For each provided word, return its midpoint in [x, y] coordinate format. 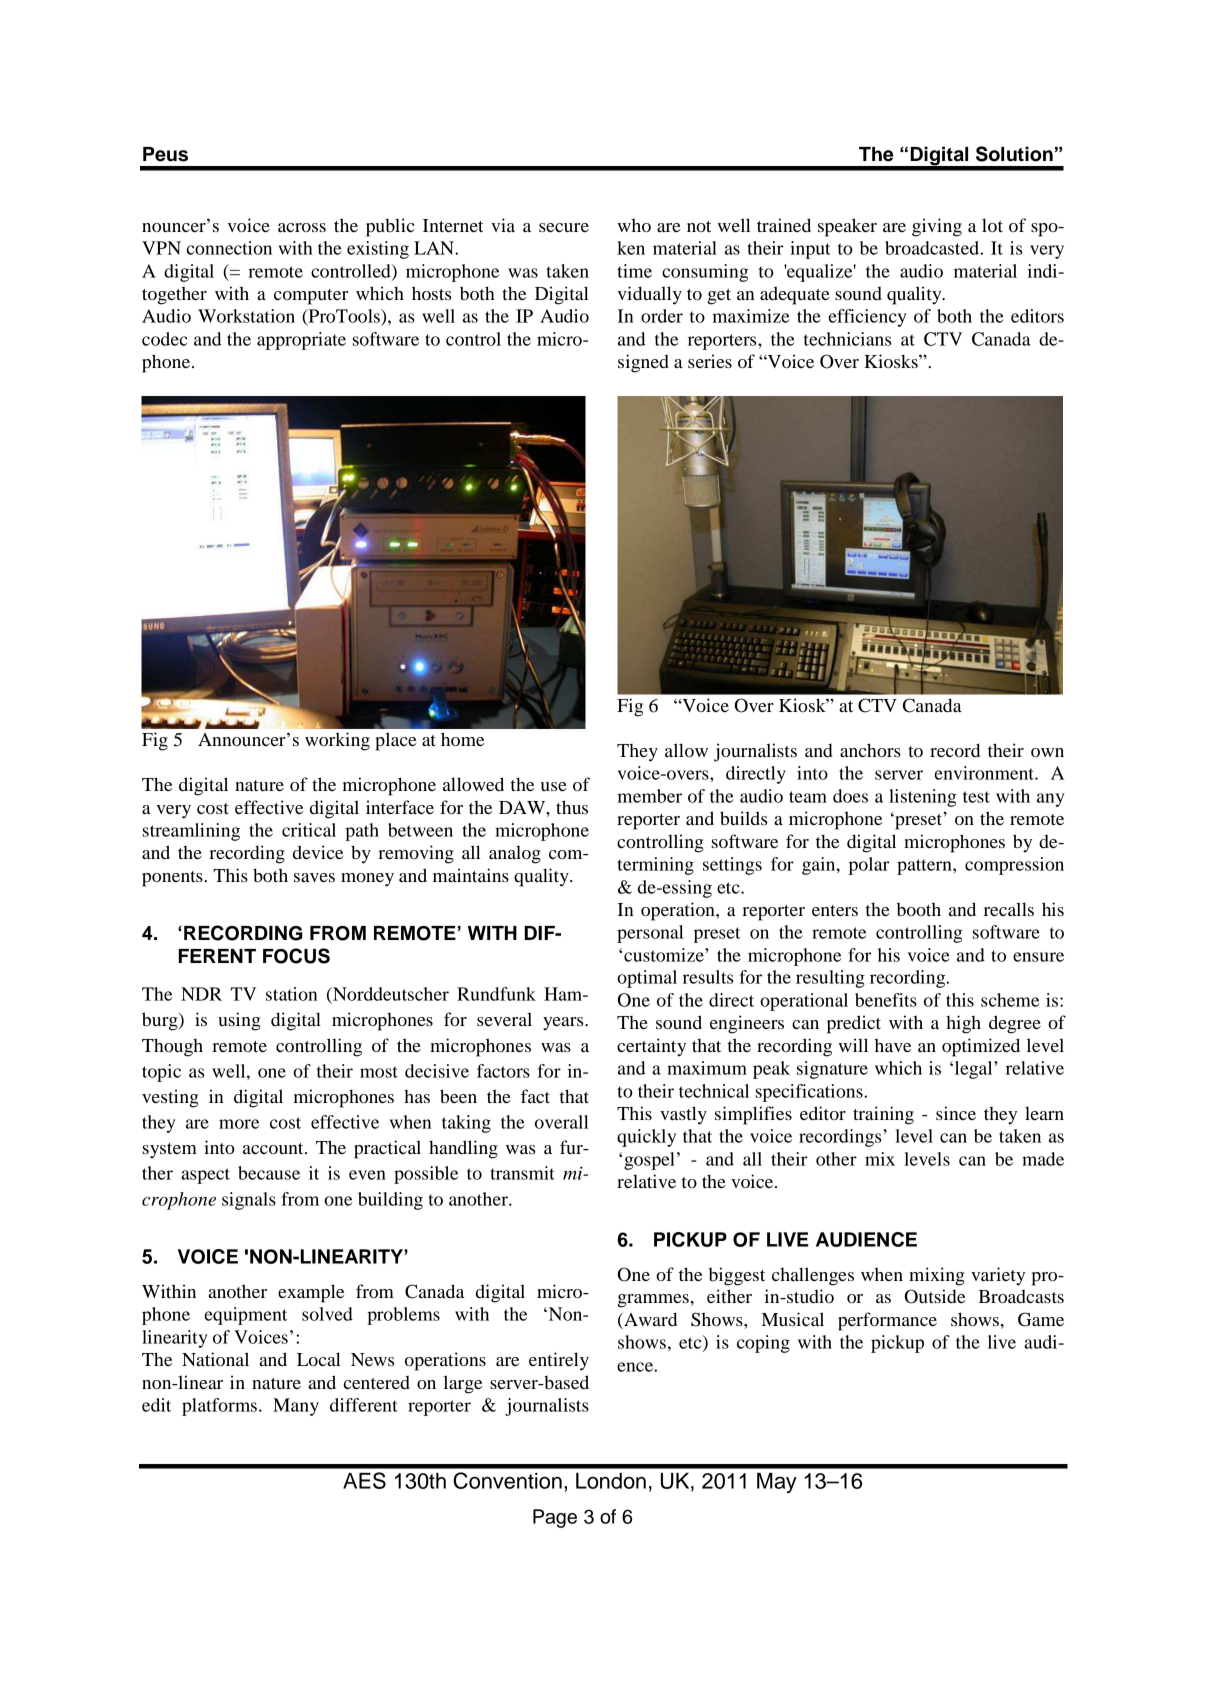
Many [296, 1407]
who [634, 225]
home [462, 739]
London [611, 1481]
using [239, 1021]
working [337, 741]
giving [937, 227]
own [1047, 752]
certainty [651, 1047]
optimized [981, 1047]
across [302, 227]
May [777, 1483]
